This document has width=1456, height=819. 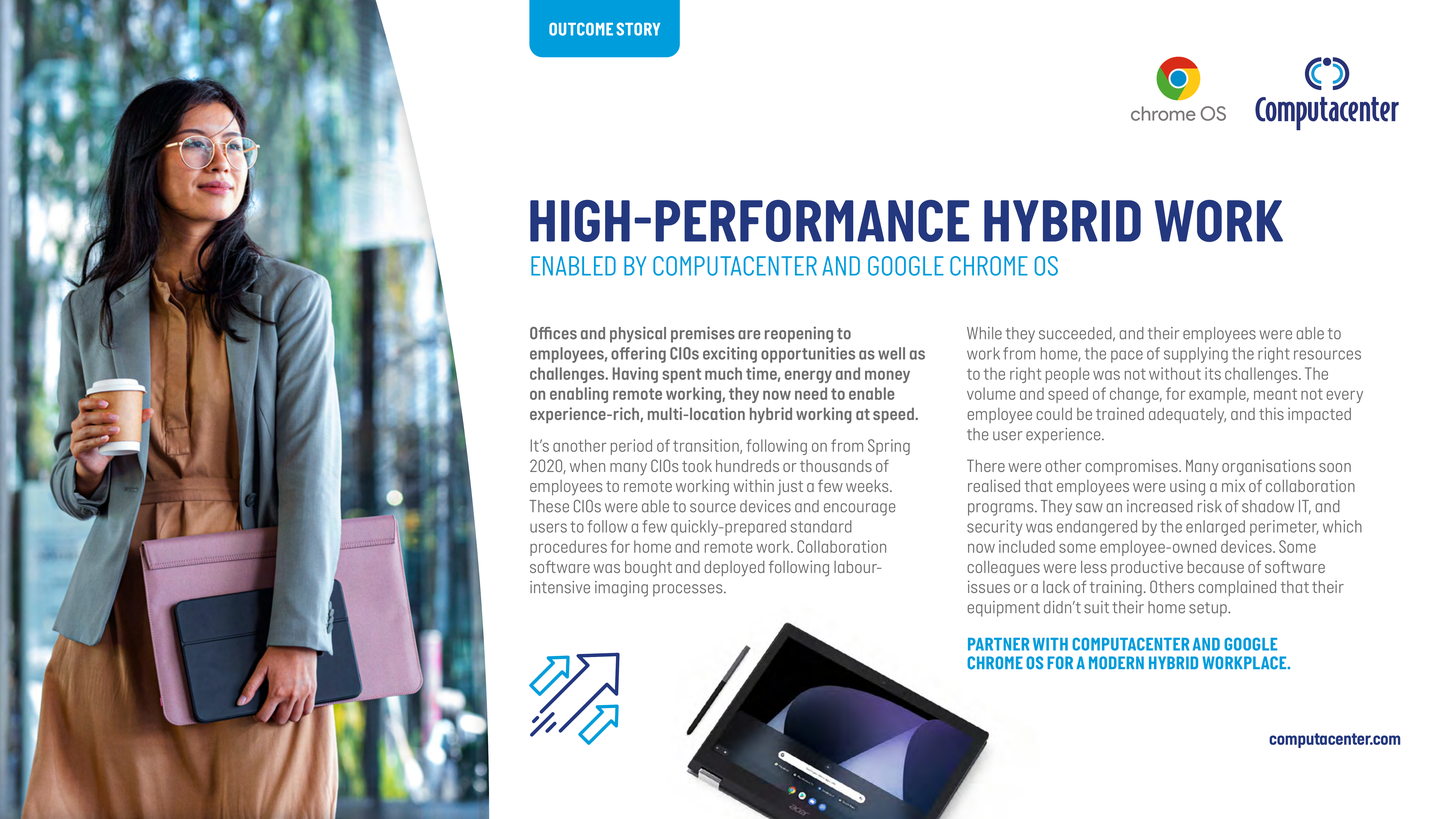 What do you see at coordinates (1209, 609) in the document?
I see `setup` at bounding box center [1209, 609].
